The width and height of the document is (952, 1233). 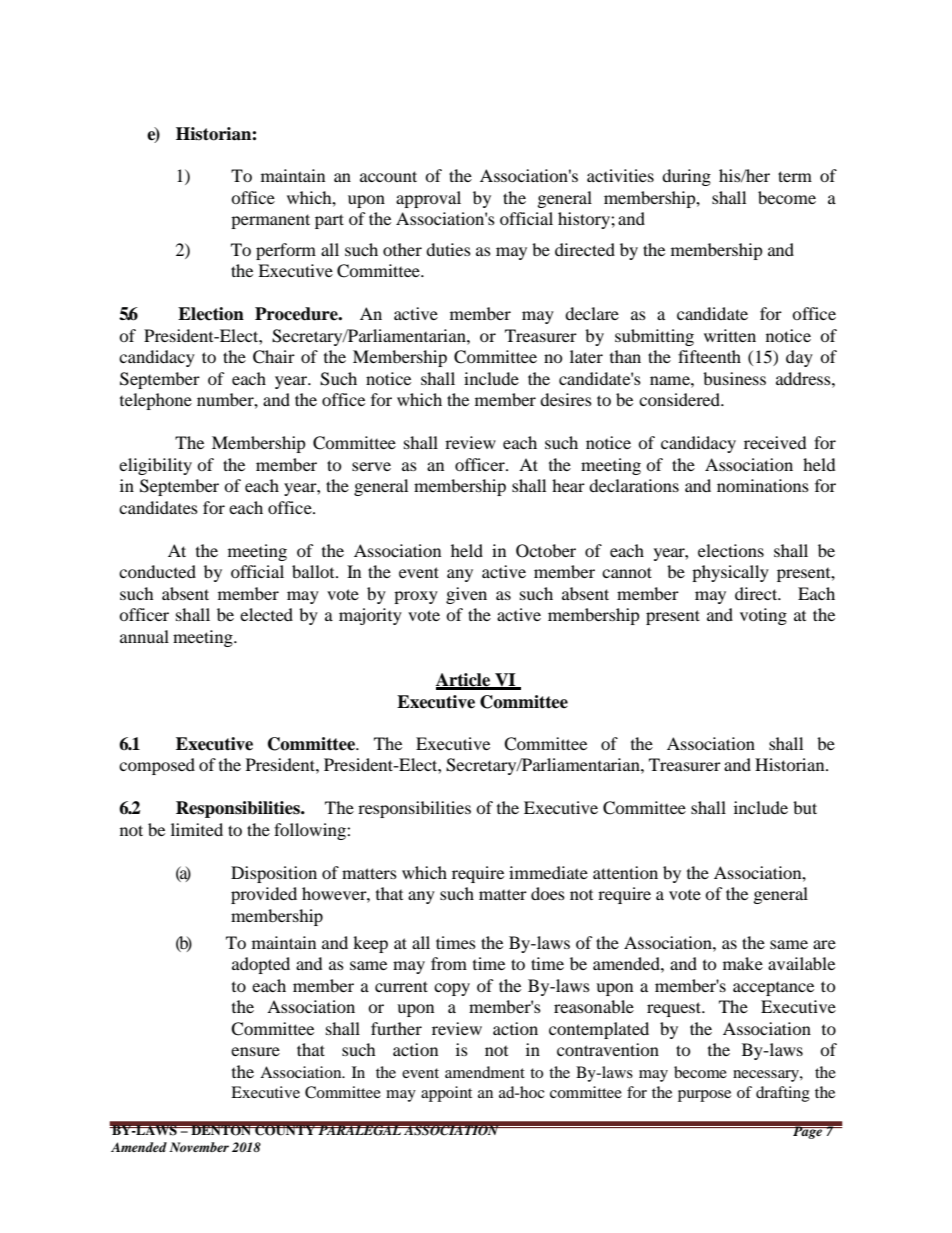 I want to click on permanent, so click(x=270, y=221).
